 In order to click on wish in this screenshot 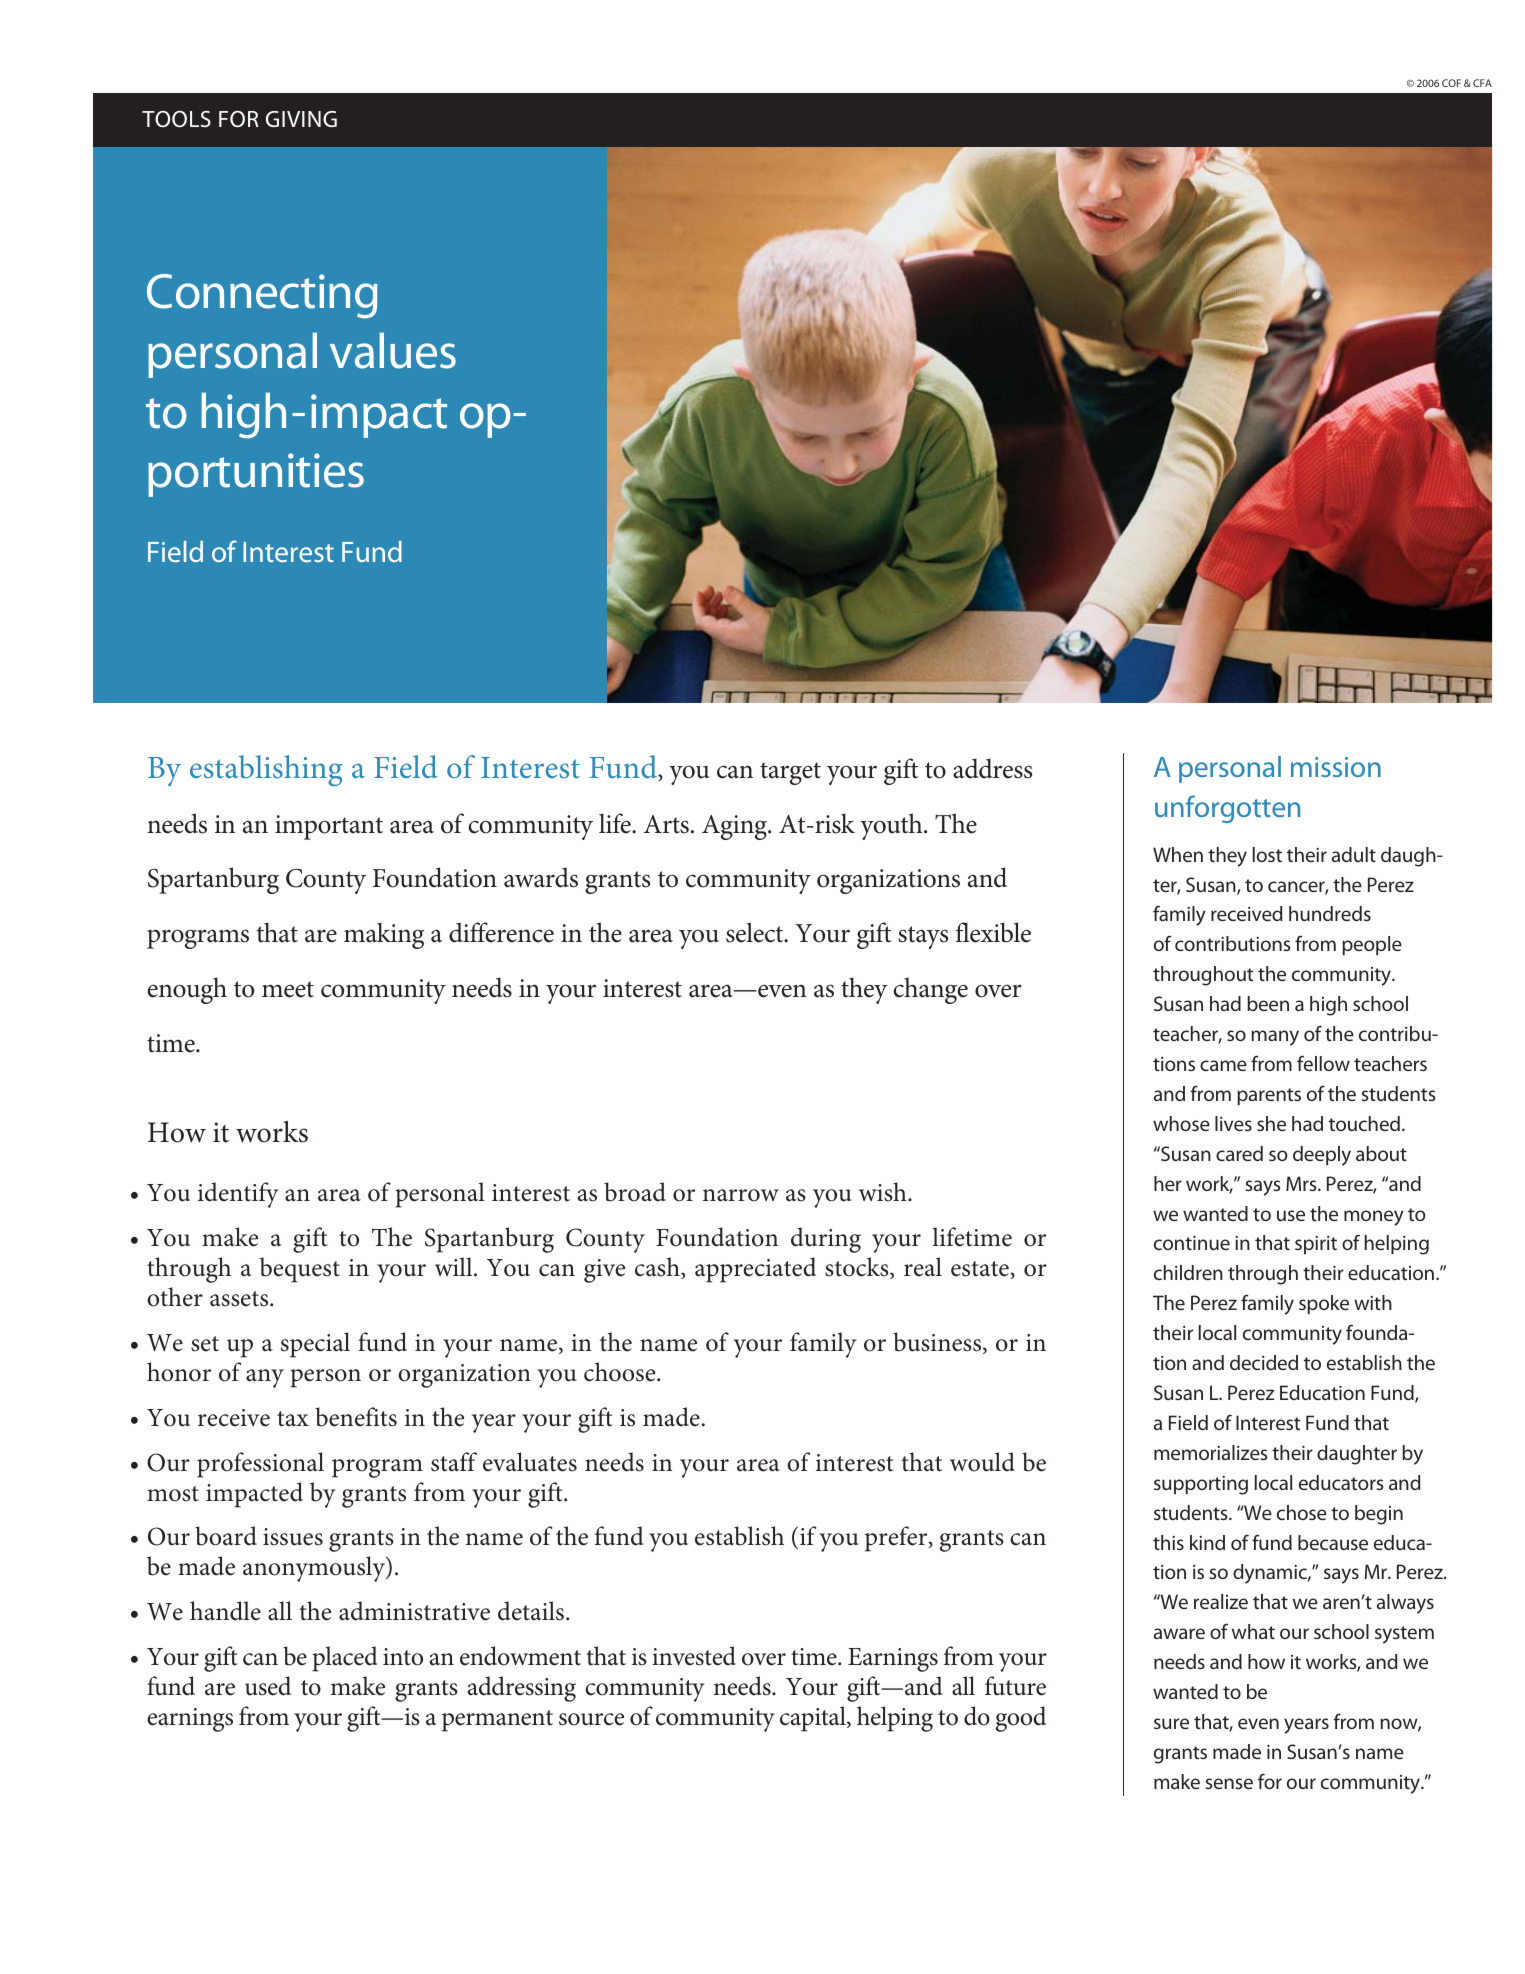, I will do `click(884, 1192)`.
